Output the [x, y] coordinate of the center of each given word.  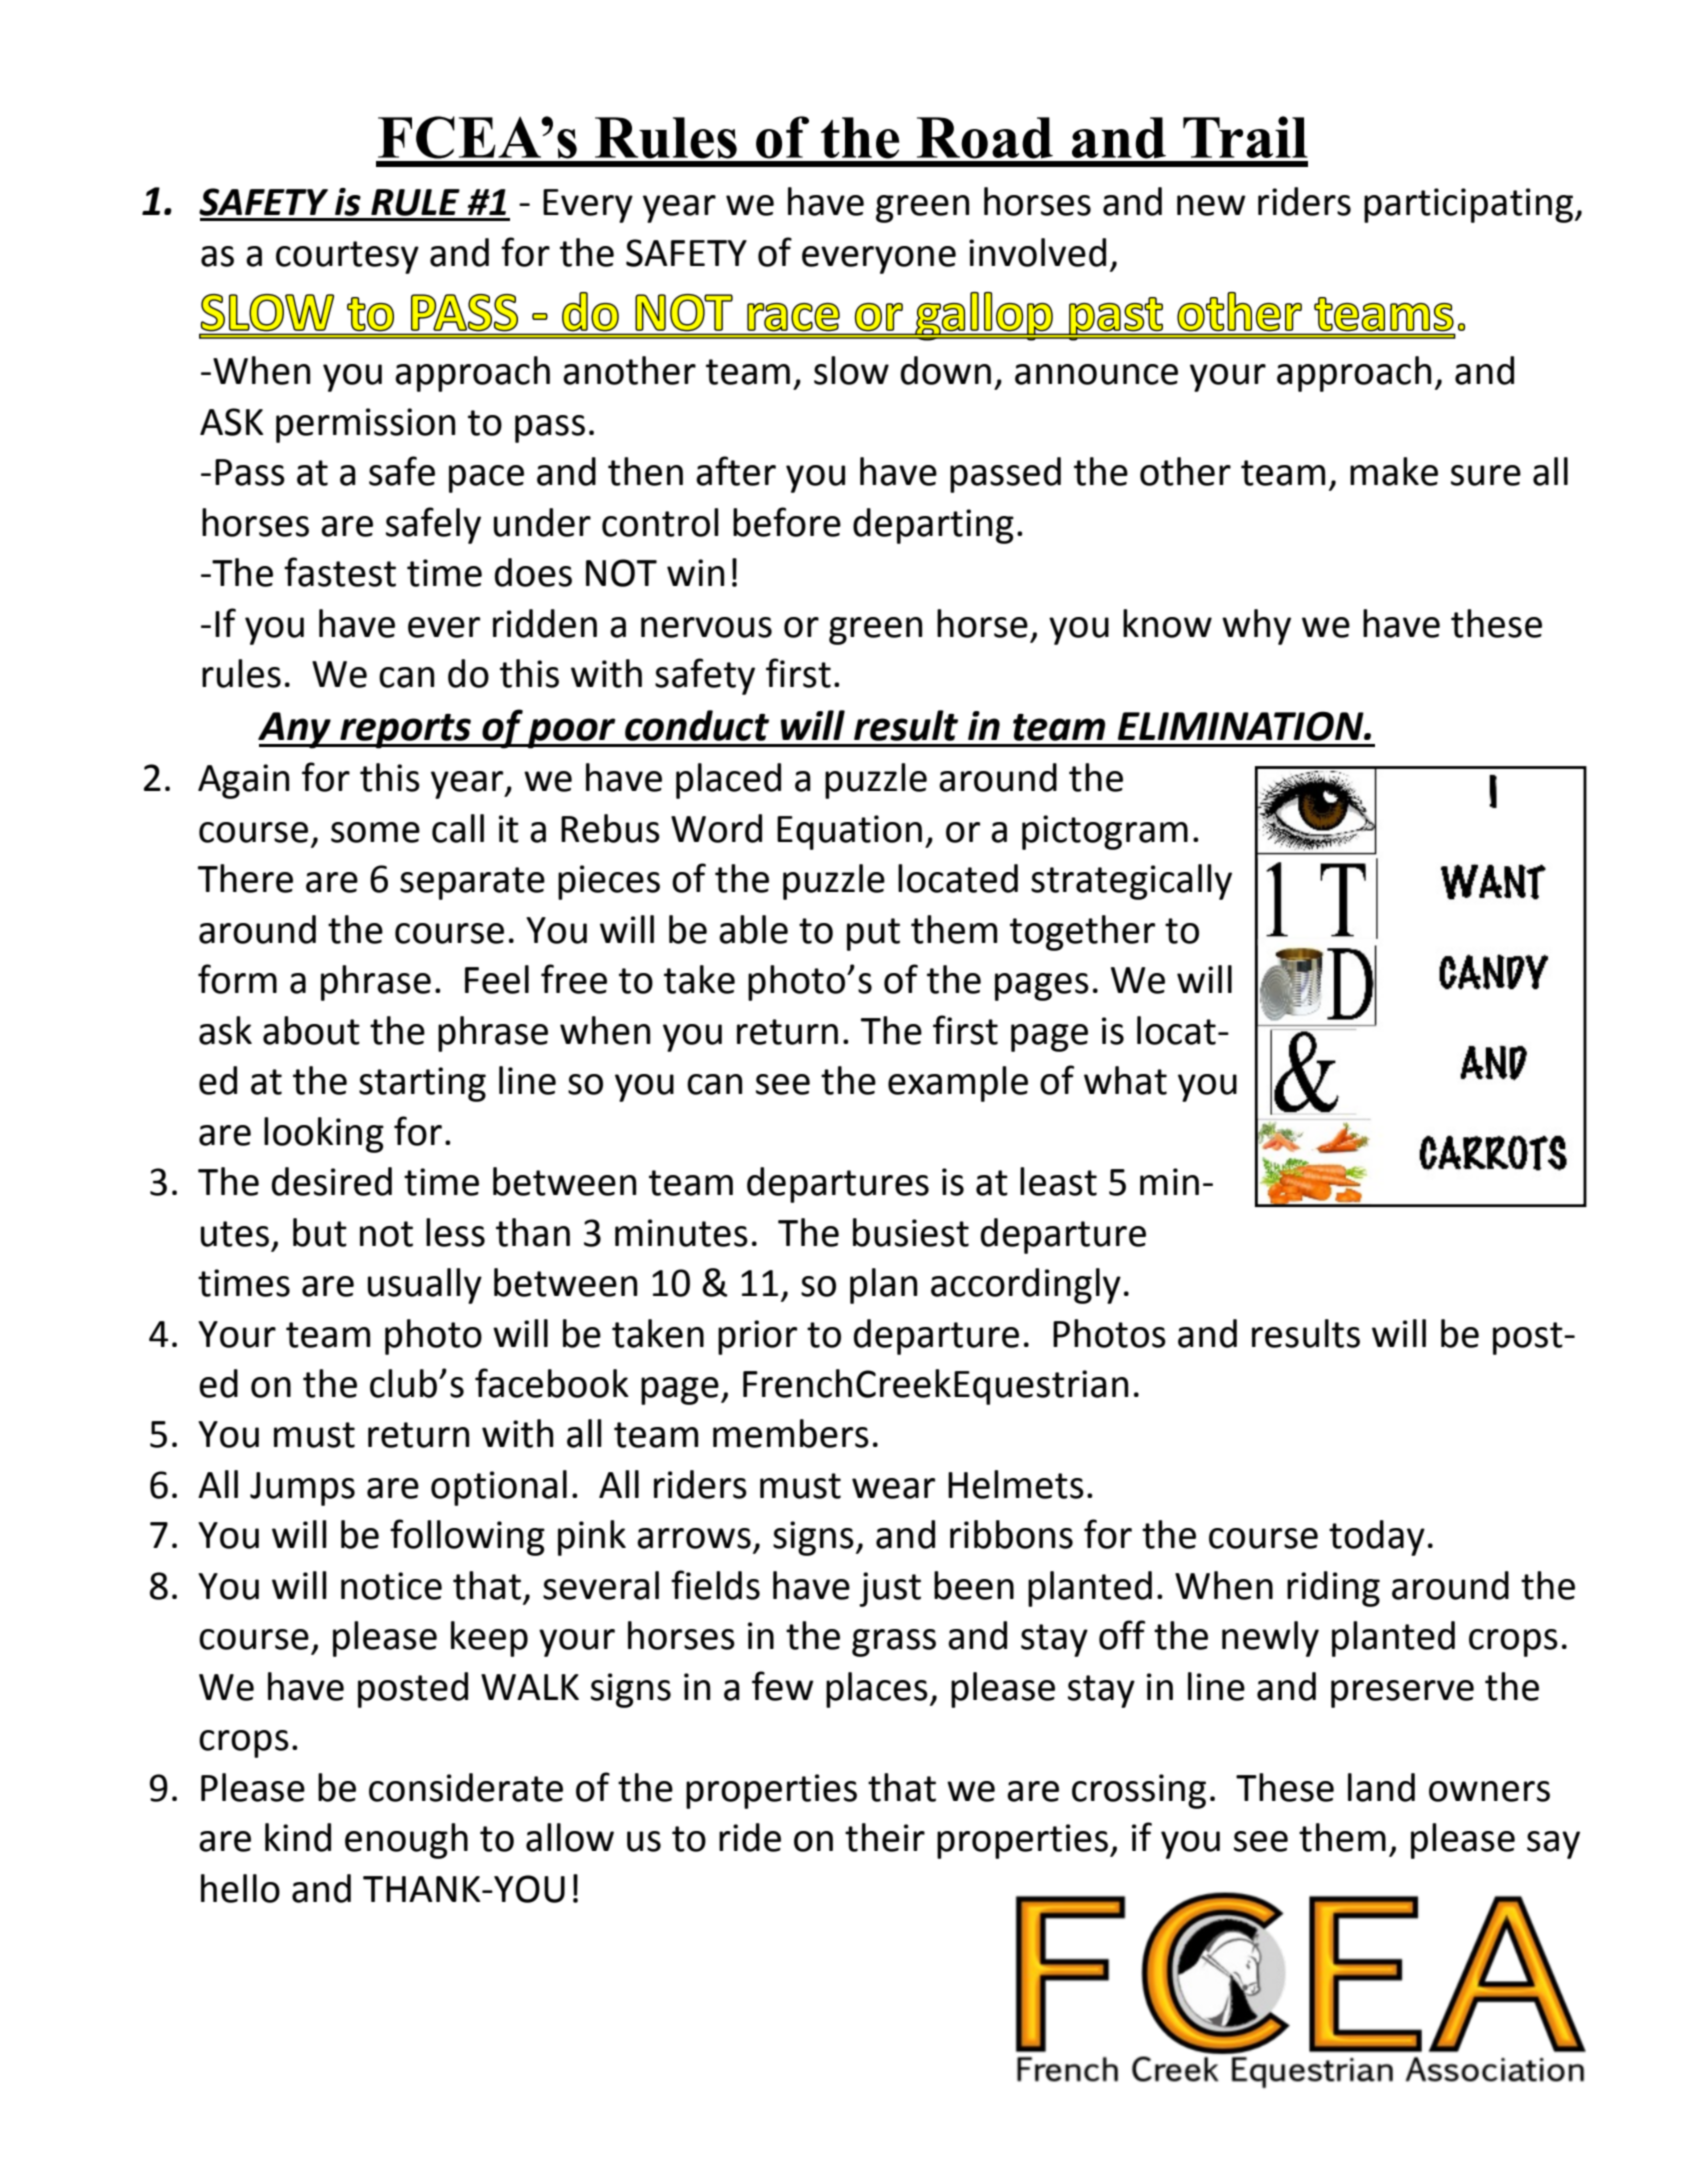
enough [406, 1841]
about [311, 1030]
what [1125, 1080]
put [873, 934]
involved [1037, 252]
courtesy [347, 257]
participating [1470, 205]
